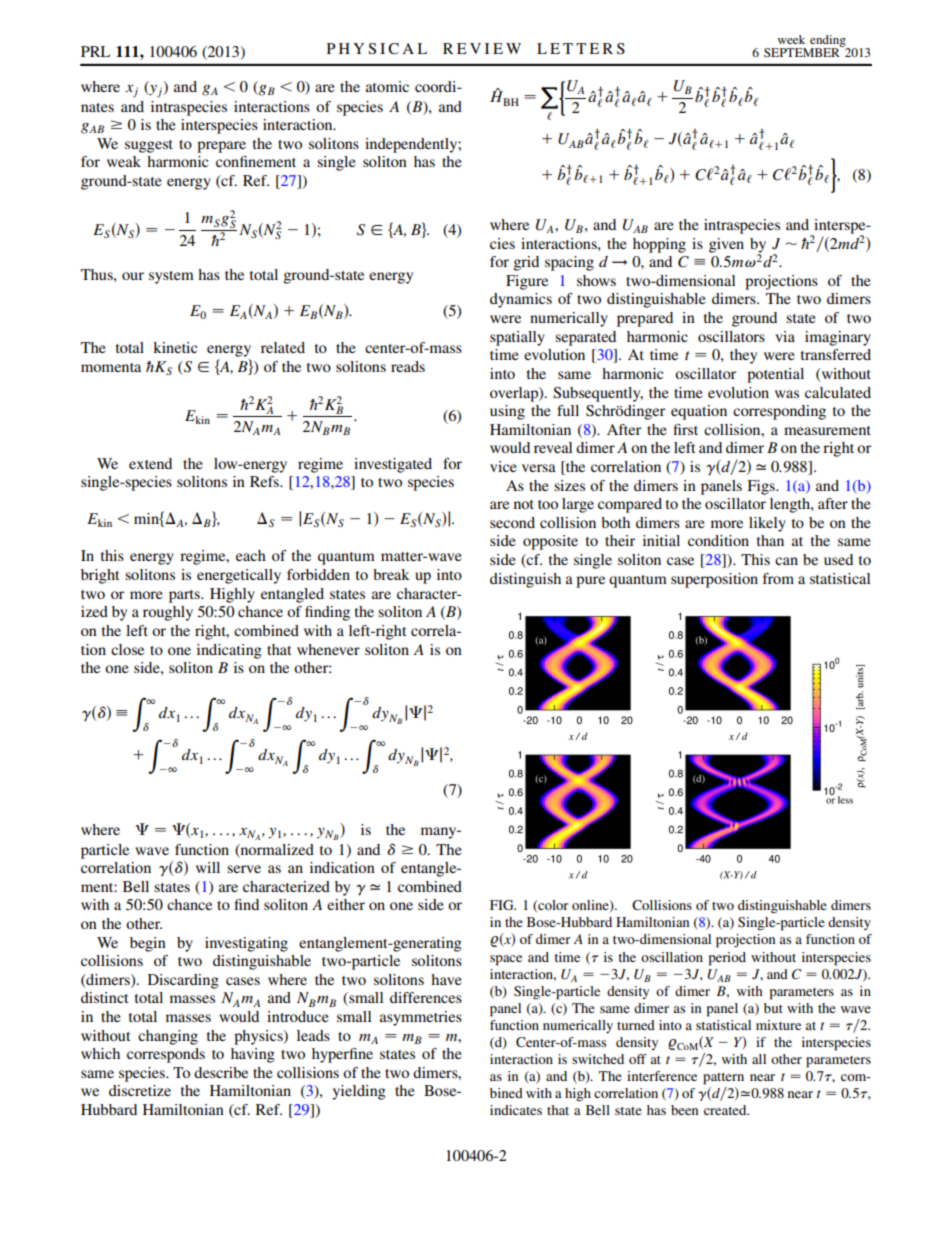 The image size is (952, 1233). What do you see at coordinates (507, 412) in the document?
I see `using` at bounding box center [507, 412].
